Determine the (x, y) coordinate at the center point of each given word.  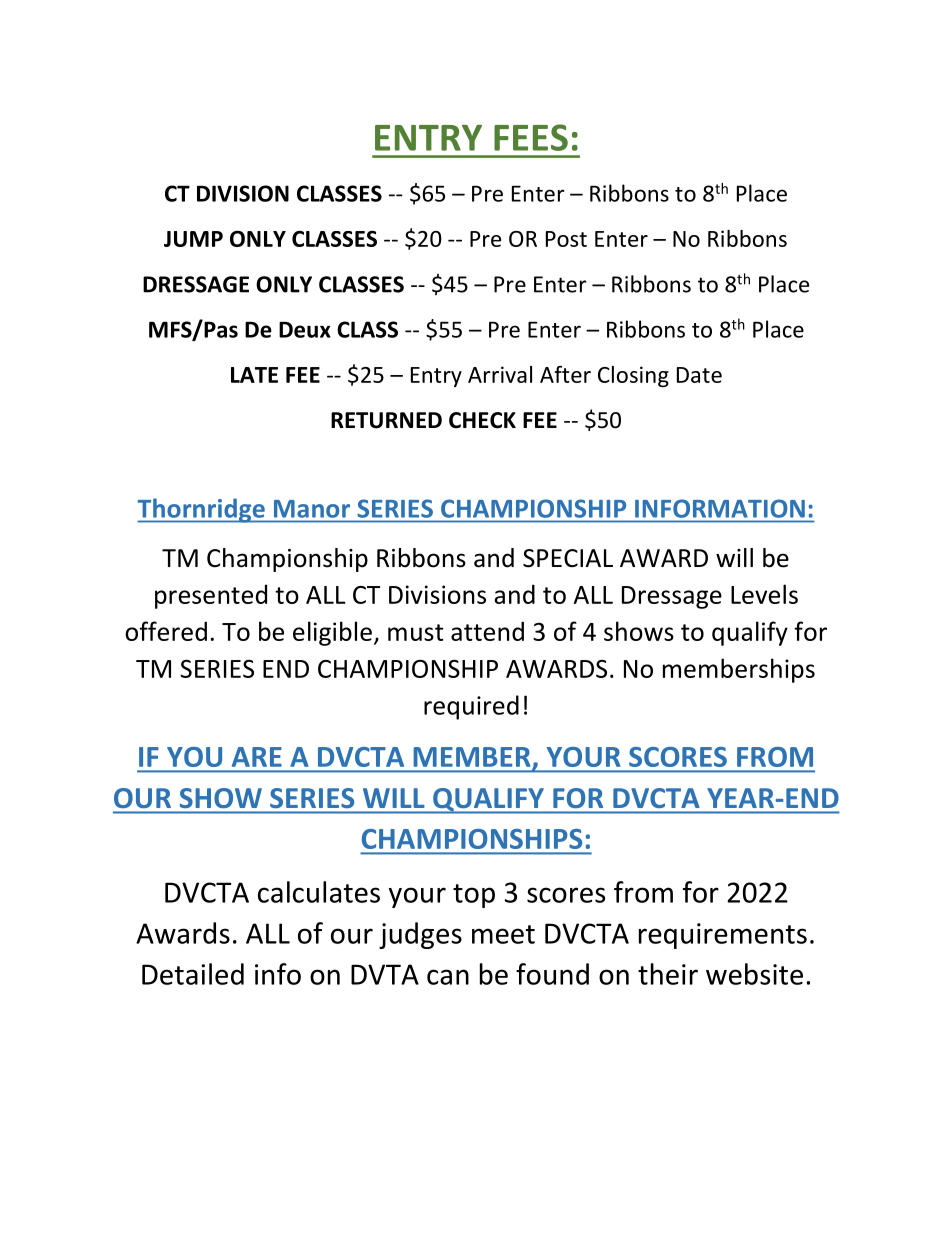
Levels (764, 594)
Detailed (193, 974)
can (448, 977)
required (471, 707)
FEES (531, 137)
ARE (257, 757)
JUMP (193, 239)
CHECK (482, 420)
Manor (312, 509)
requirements (723, 936)
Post (566, 239)
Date (699, 375)
